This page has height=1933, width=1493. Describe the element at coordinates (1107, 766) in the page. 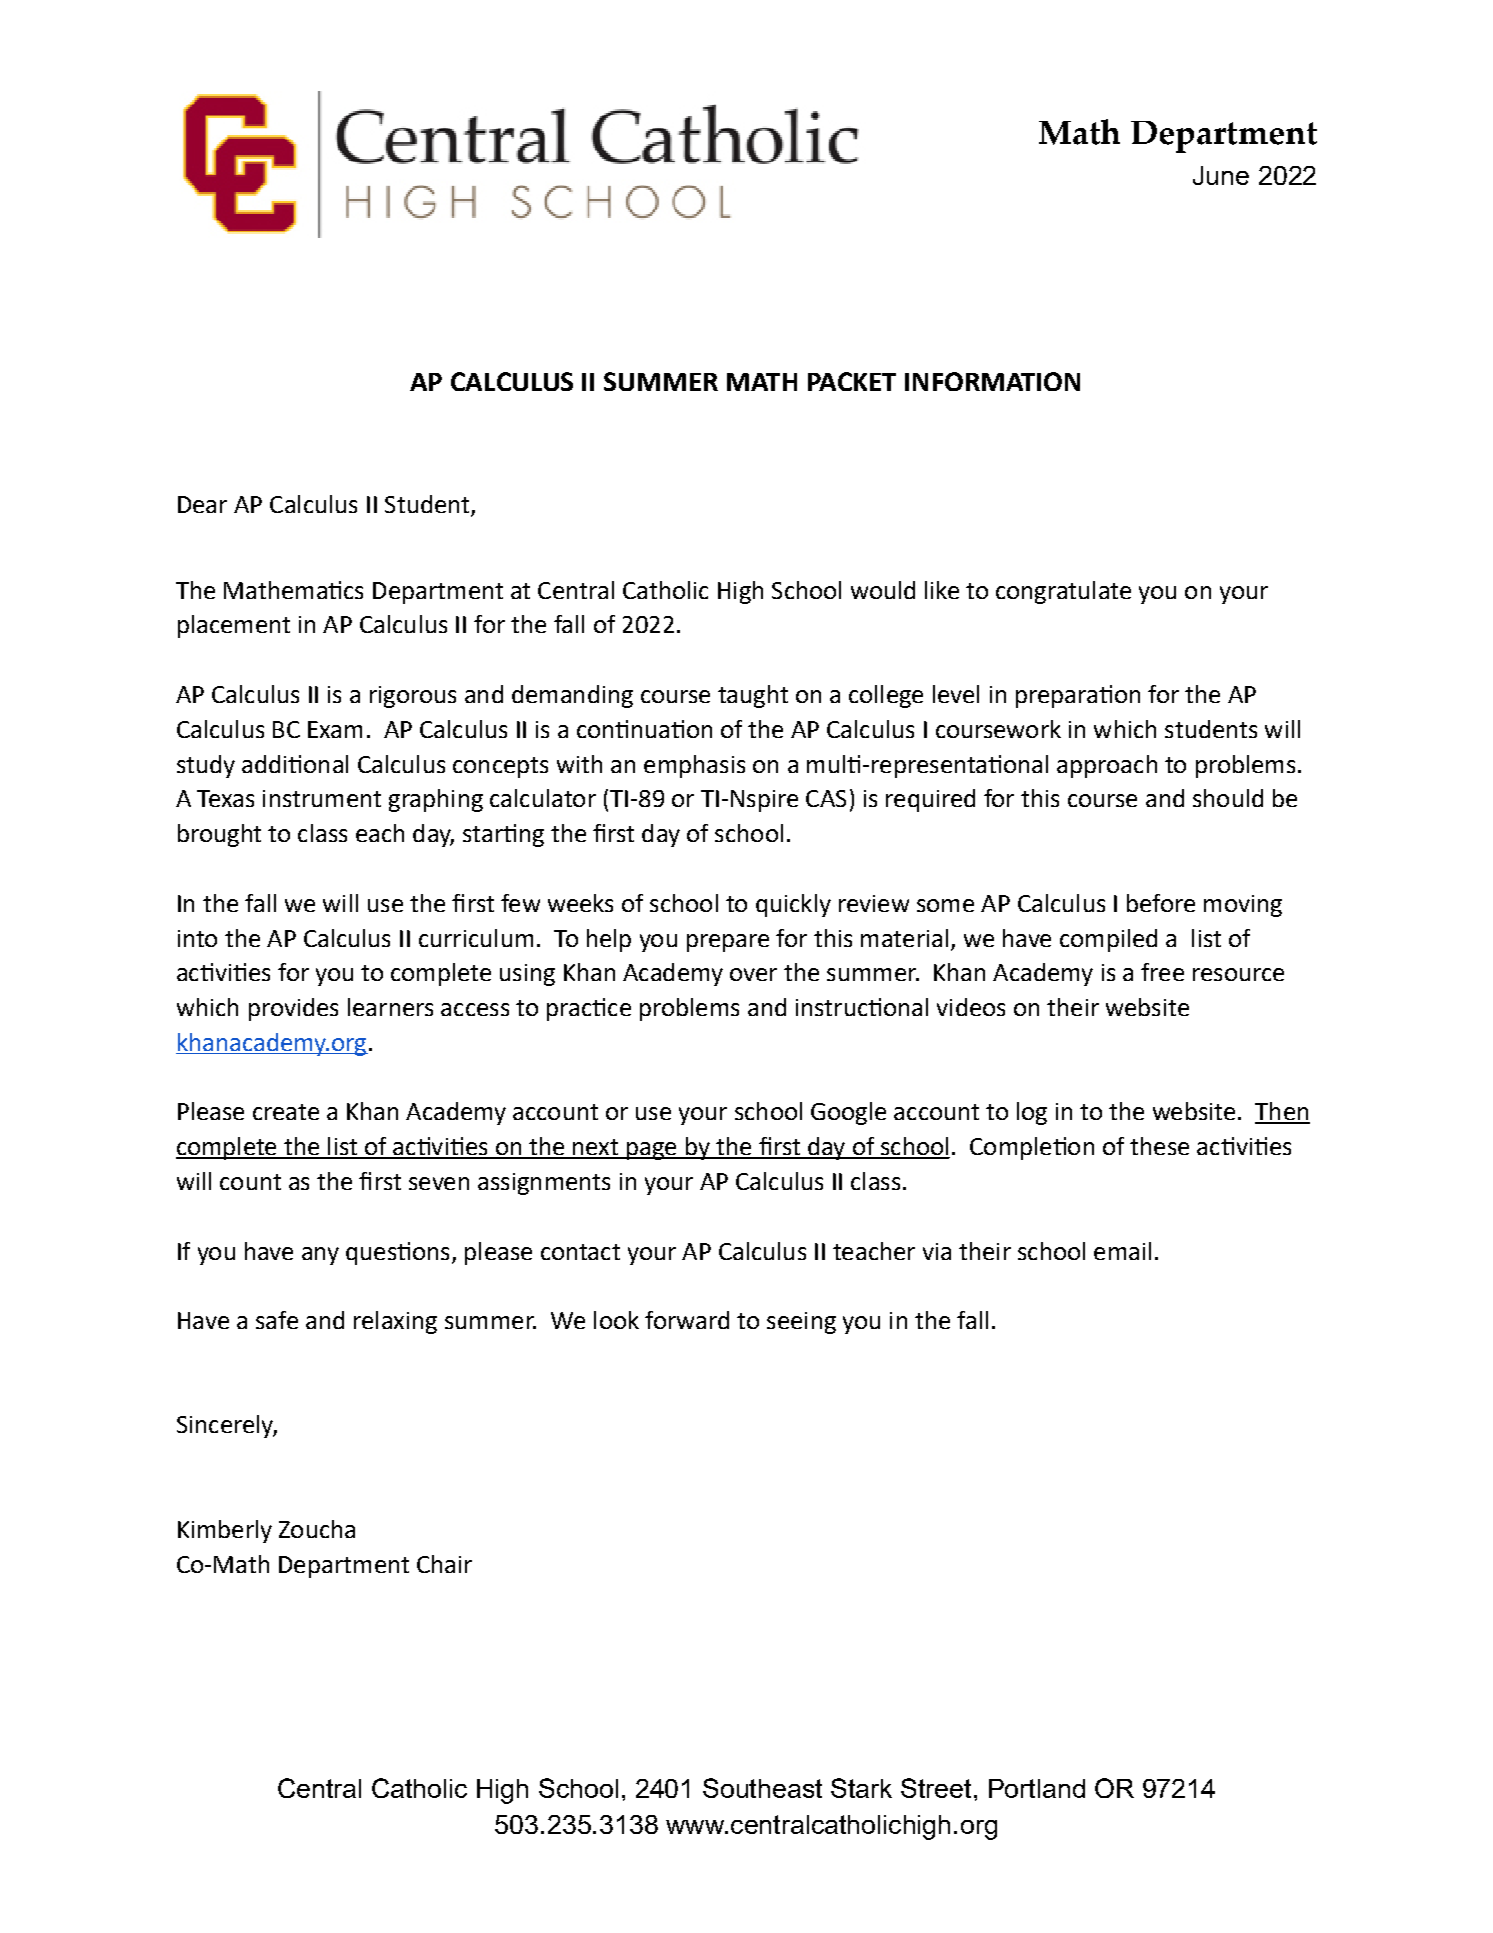

I see `approach` at that location.
